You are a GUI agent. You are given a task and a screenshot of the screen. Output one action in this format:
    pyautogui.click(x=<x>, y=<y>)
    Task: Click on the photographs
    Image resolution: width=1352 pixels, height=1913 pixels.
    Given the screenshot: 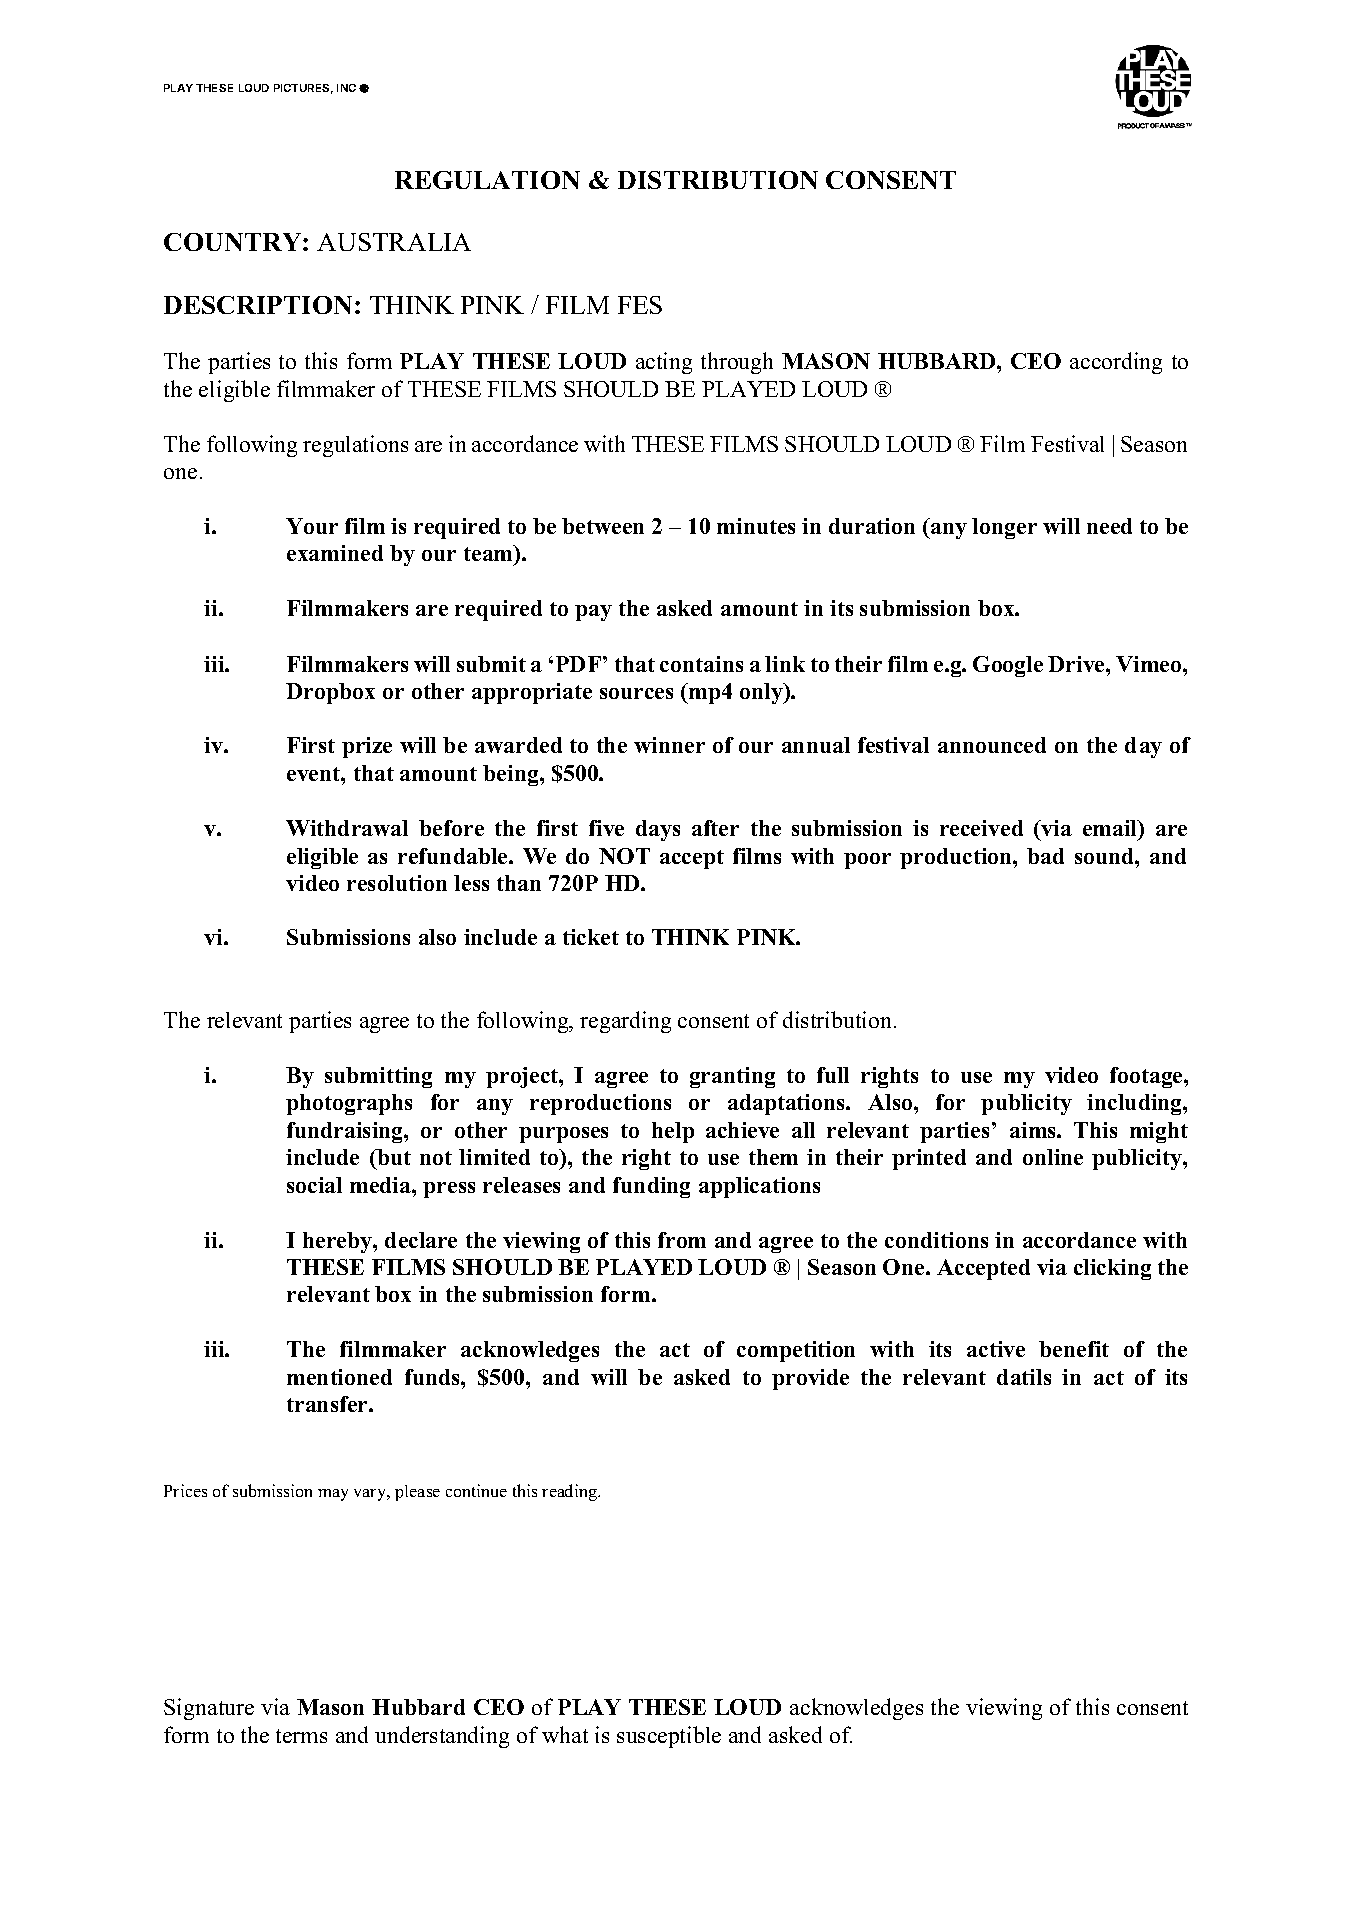 What is the action you would take?
    pyautogui.click(x=349, y=1104)
